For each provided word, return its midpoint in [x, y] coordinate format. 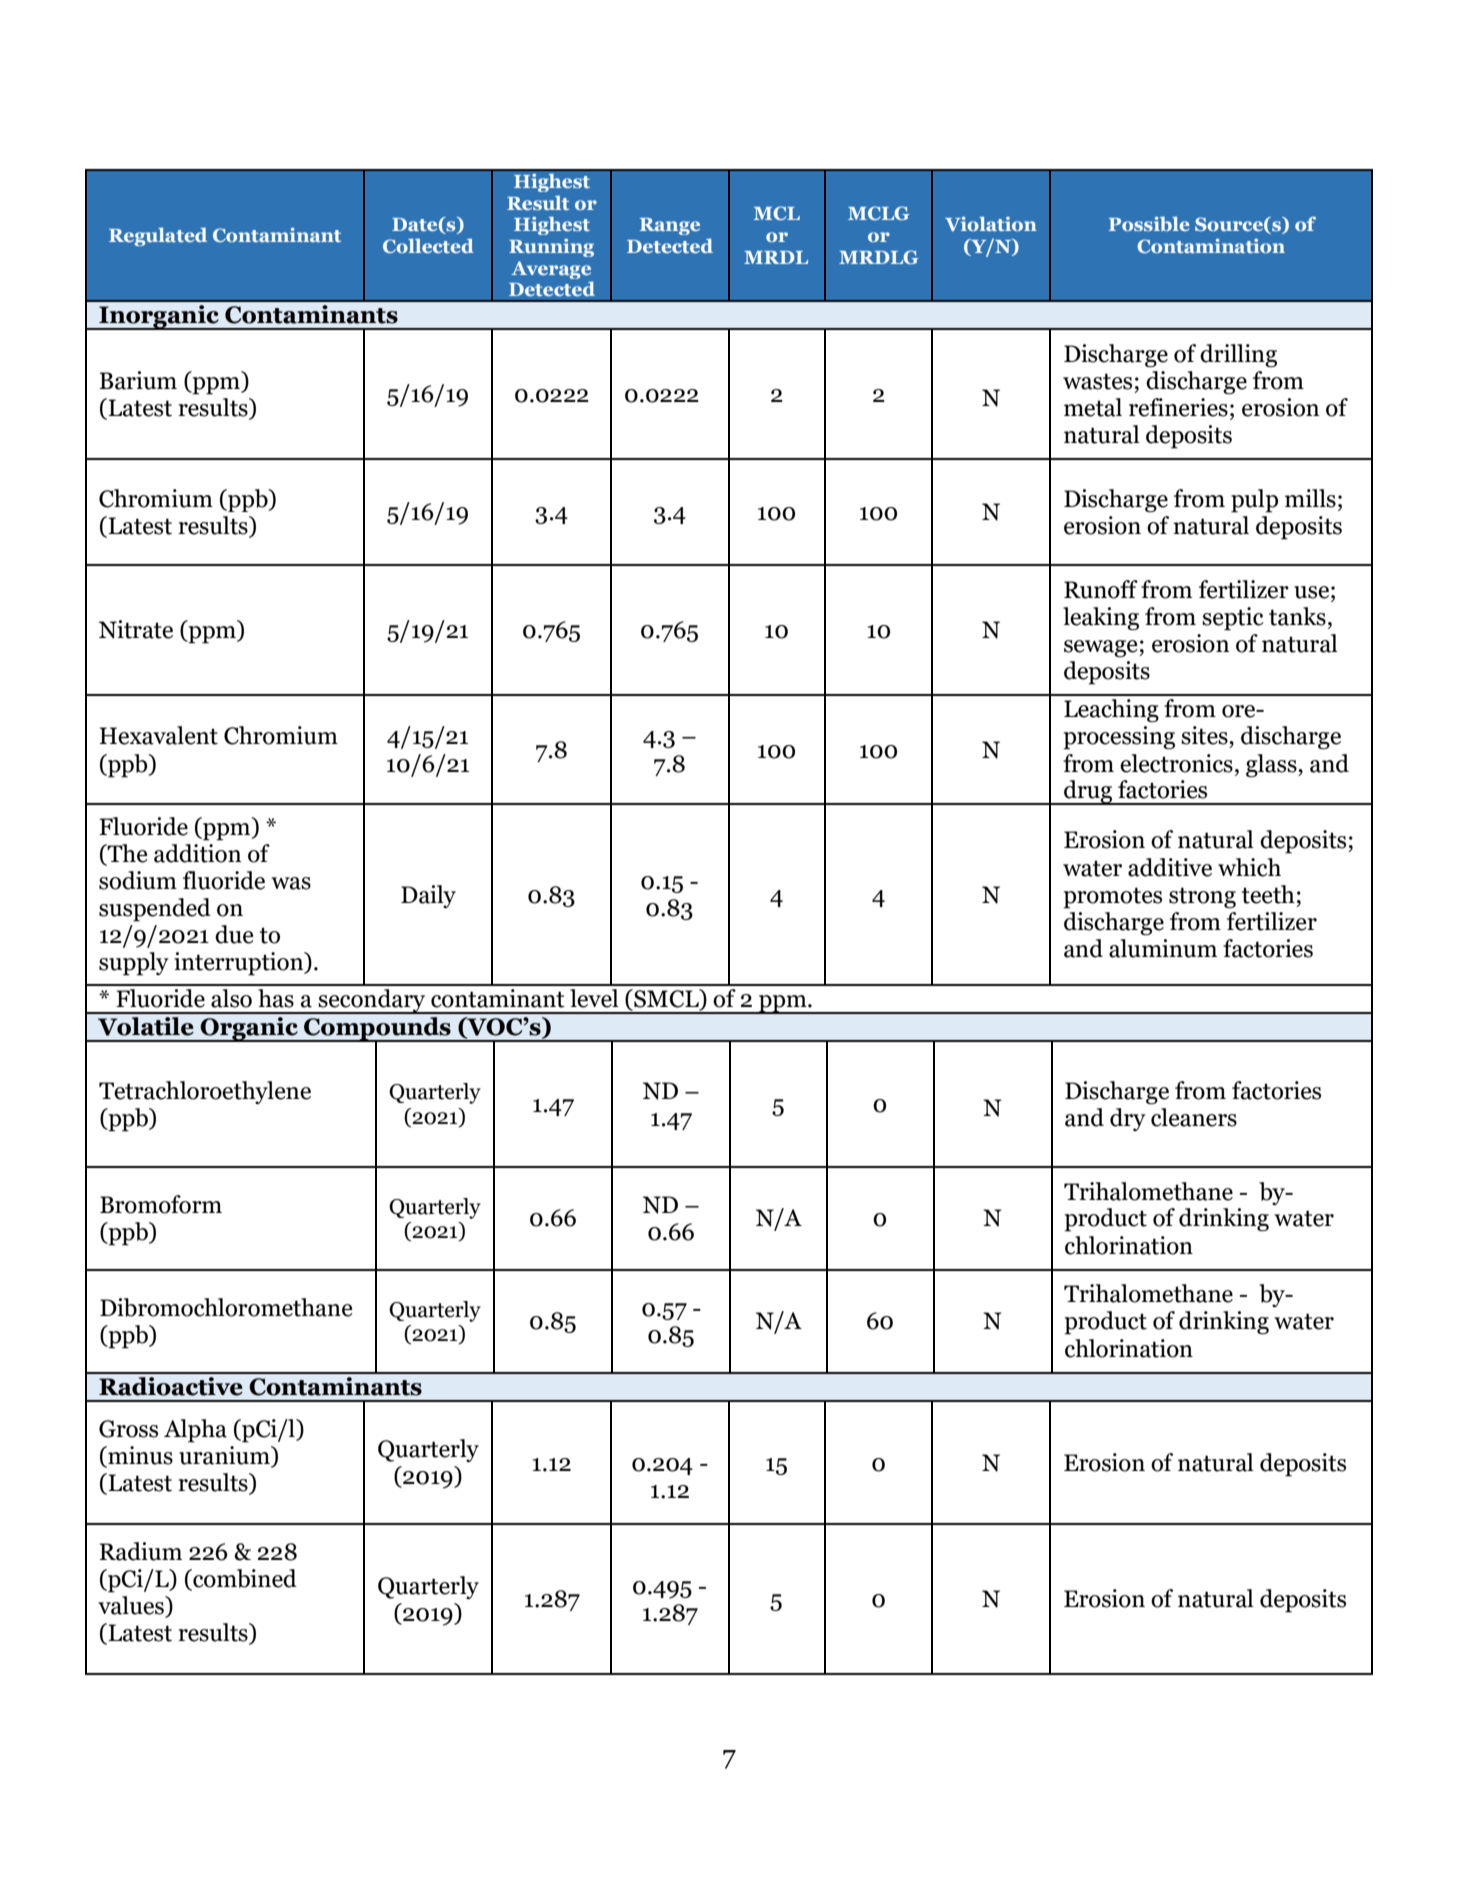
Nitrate [136, 629]
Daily [428, 896]
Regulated [158, 237]
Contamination [1211, 246]
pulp [1254, 501]
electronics [1176, 763]
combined [244, 1579]
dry [1128, 1119]
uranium [225, 1456]
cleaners [1194, 1117]
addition [197, 853]
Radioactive [171, 1386]
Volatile [146, 1026]
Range [670, 226]
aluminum [1163, 948]
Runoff [1101, 589]
